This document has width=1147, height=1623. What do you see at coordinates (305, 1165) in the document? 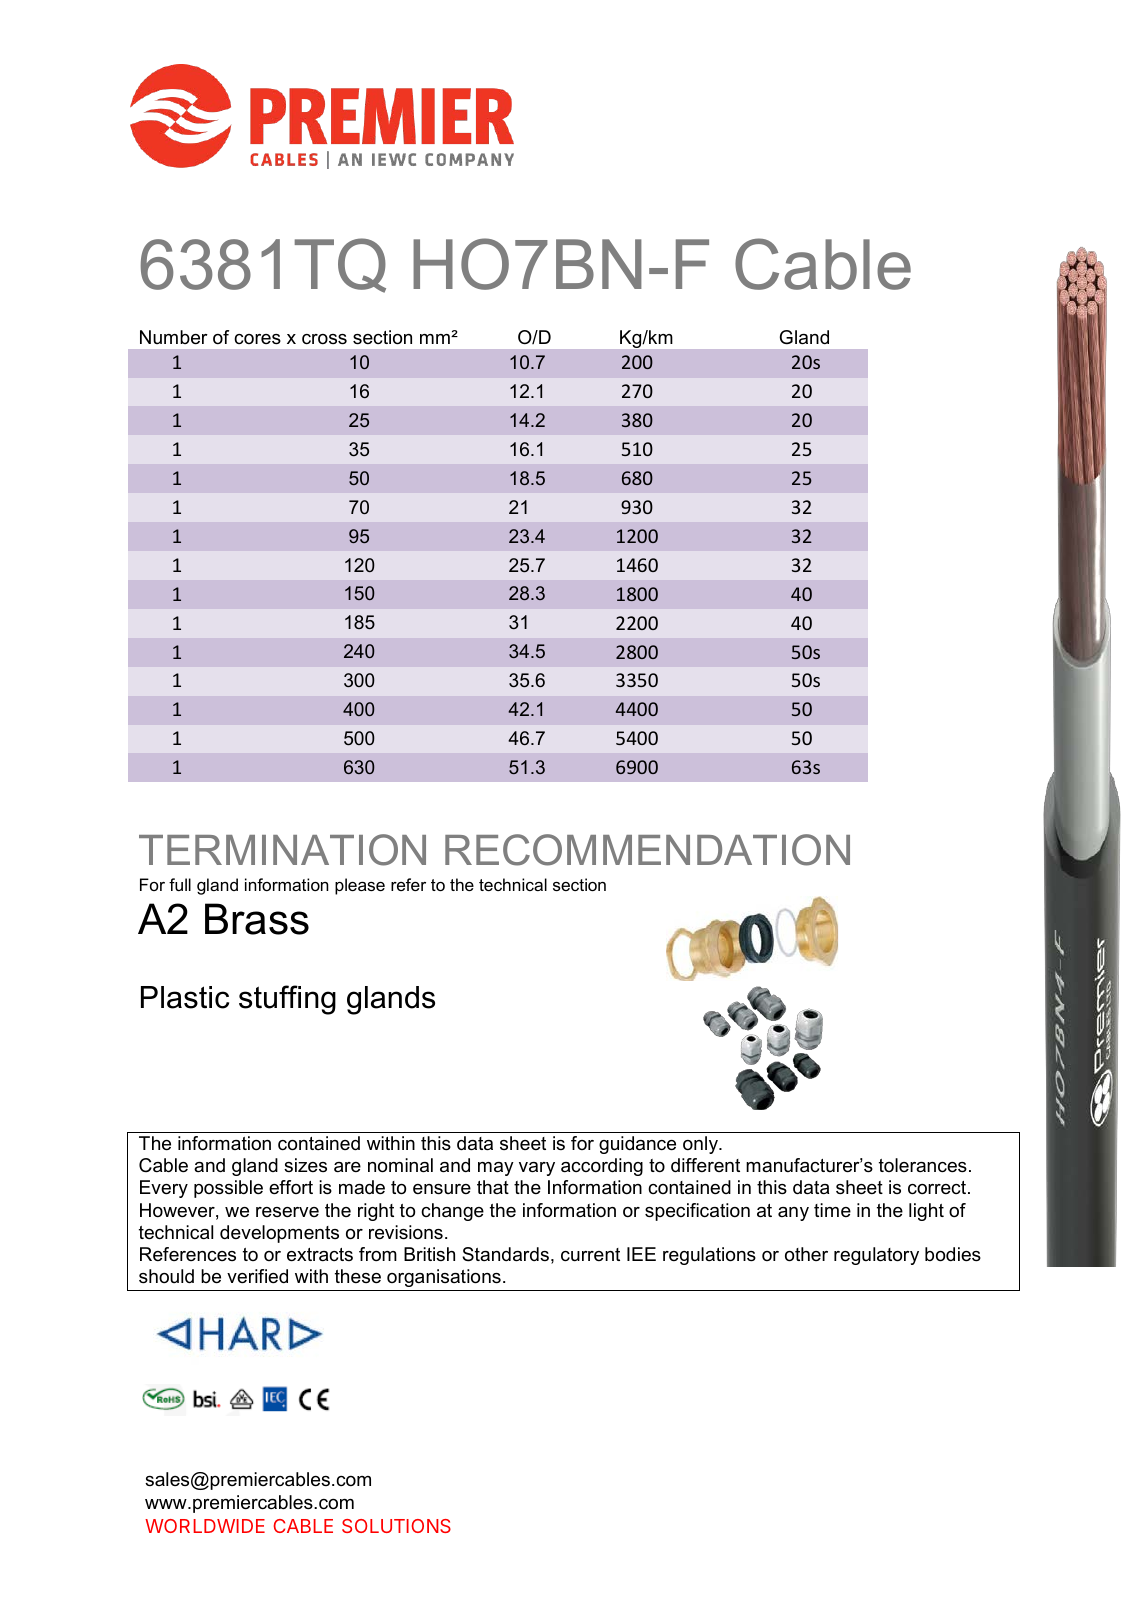
I see `sizes` at bounding box center [305, 1165].
